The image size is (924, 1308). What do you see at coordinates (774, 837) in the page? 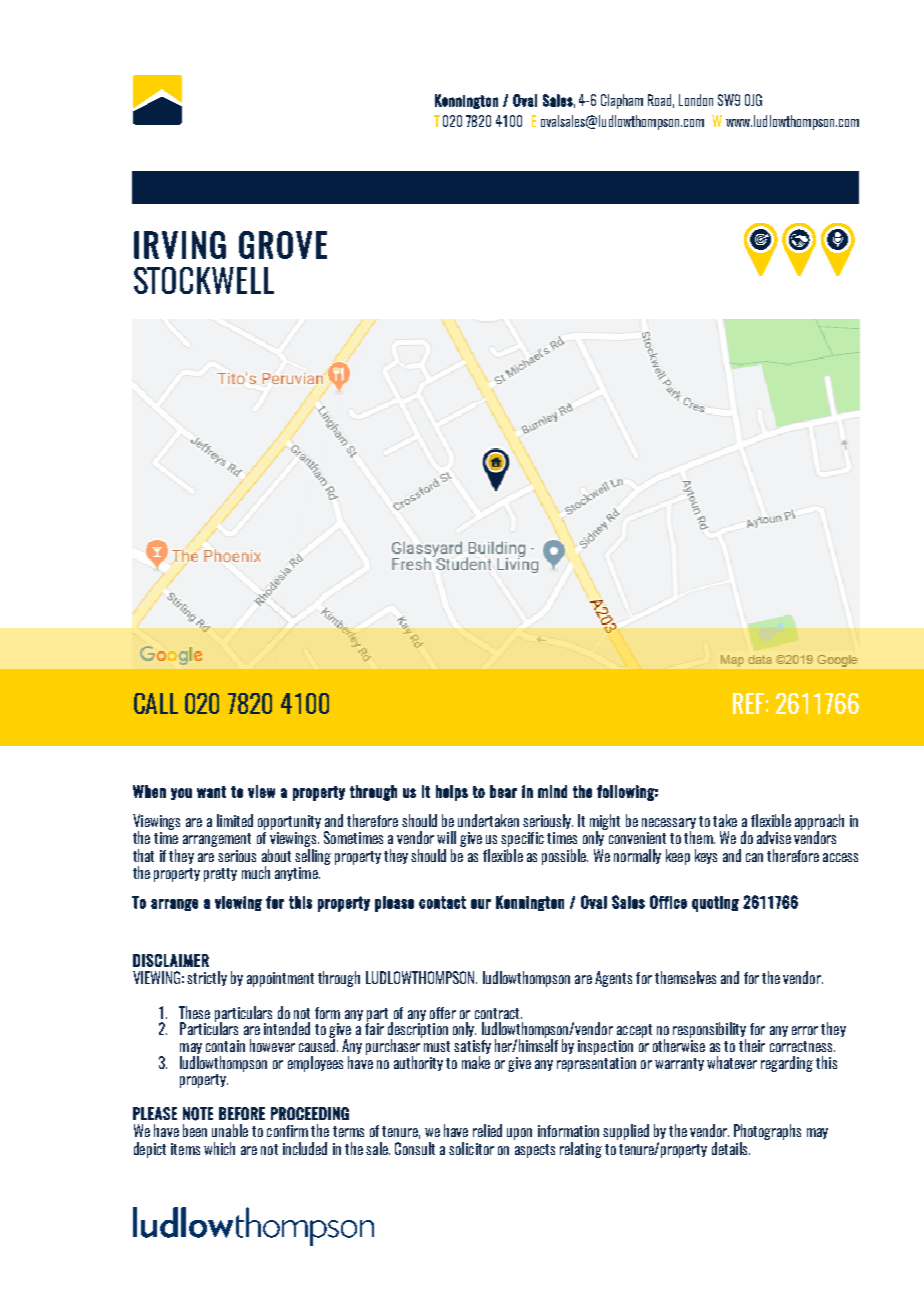
I see `advise` at bounding box center [774, 837].
